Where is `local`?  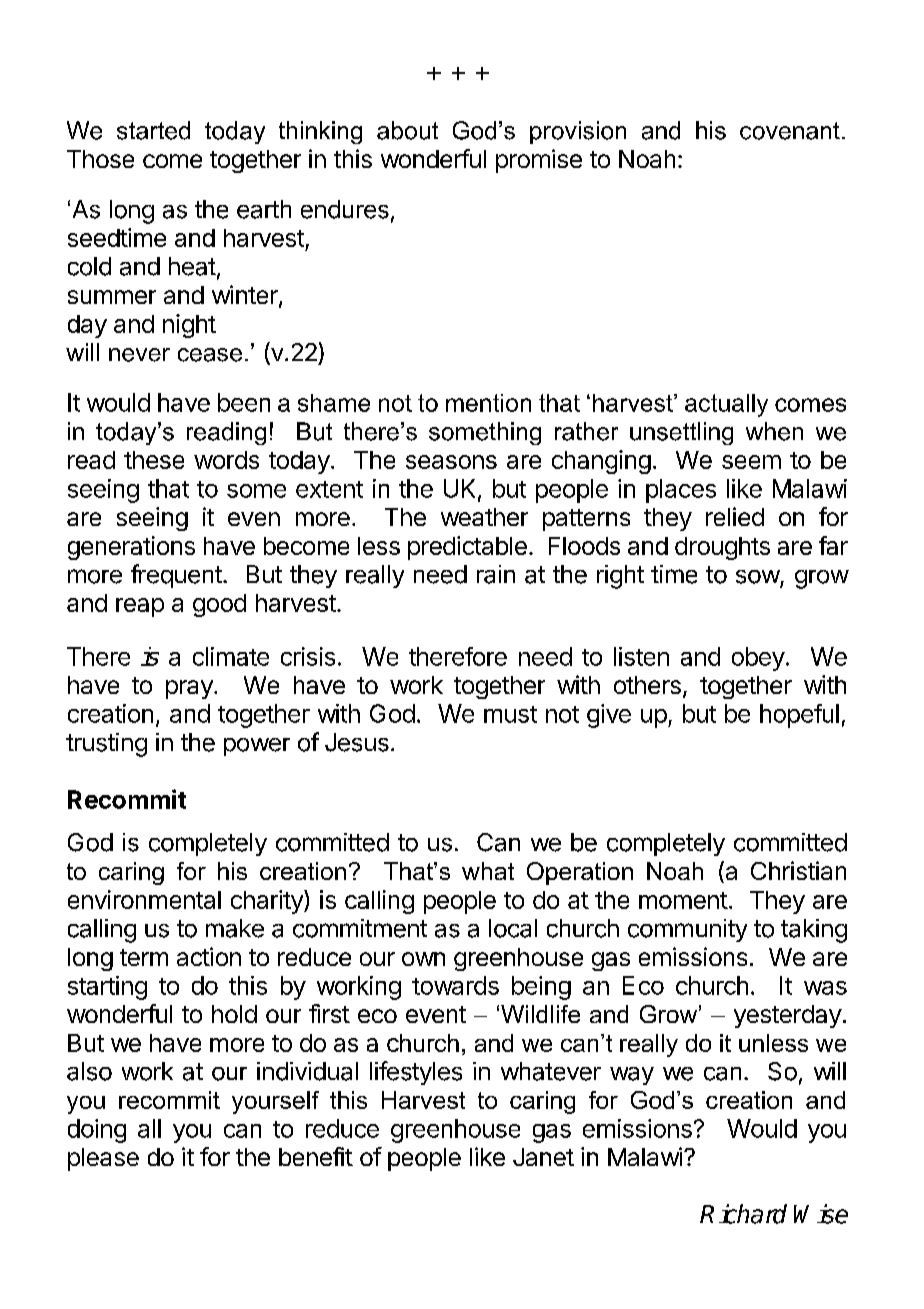
local is located at coordinates (513, 928).
